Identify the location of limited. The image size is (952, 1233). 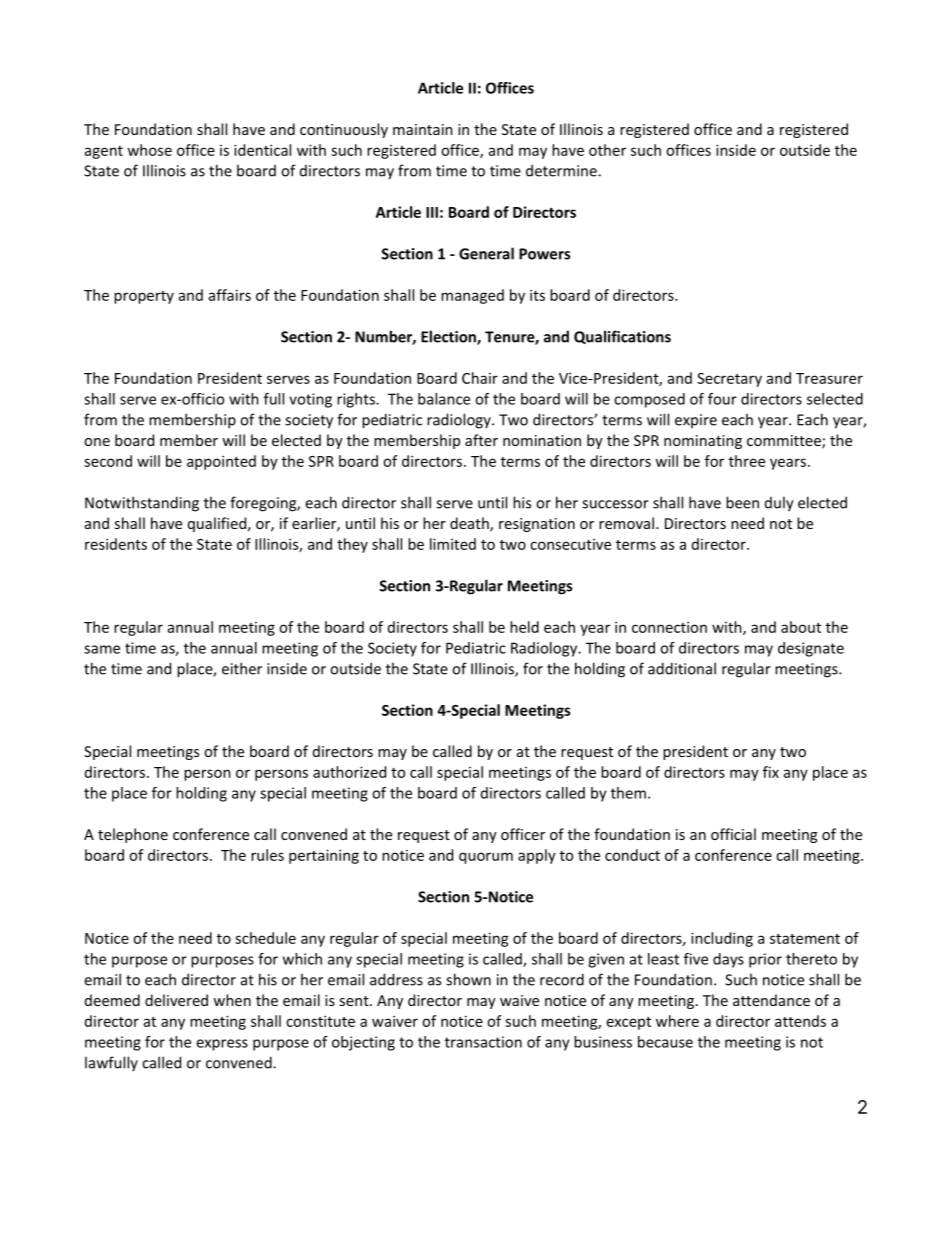
(453, 544).
